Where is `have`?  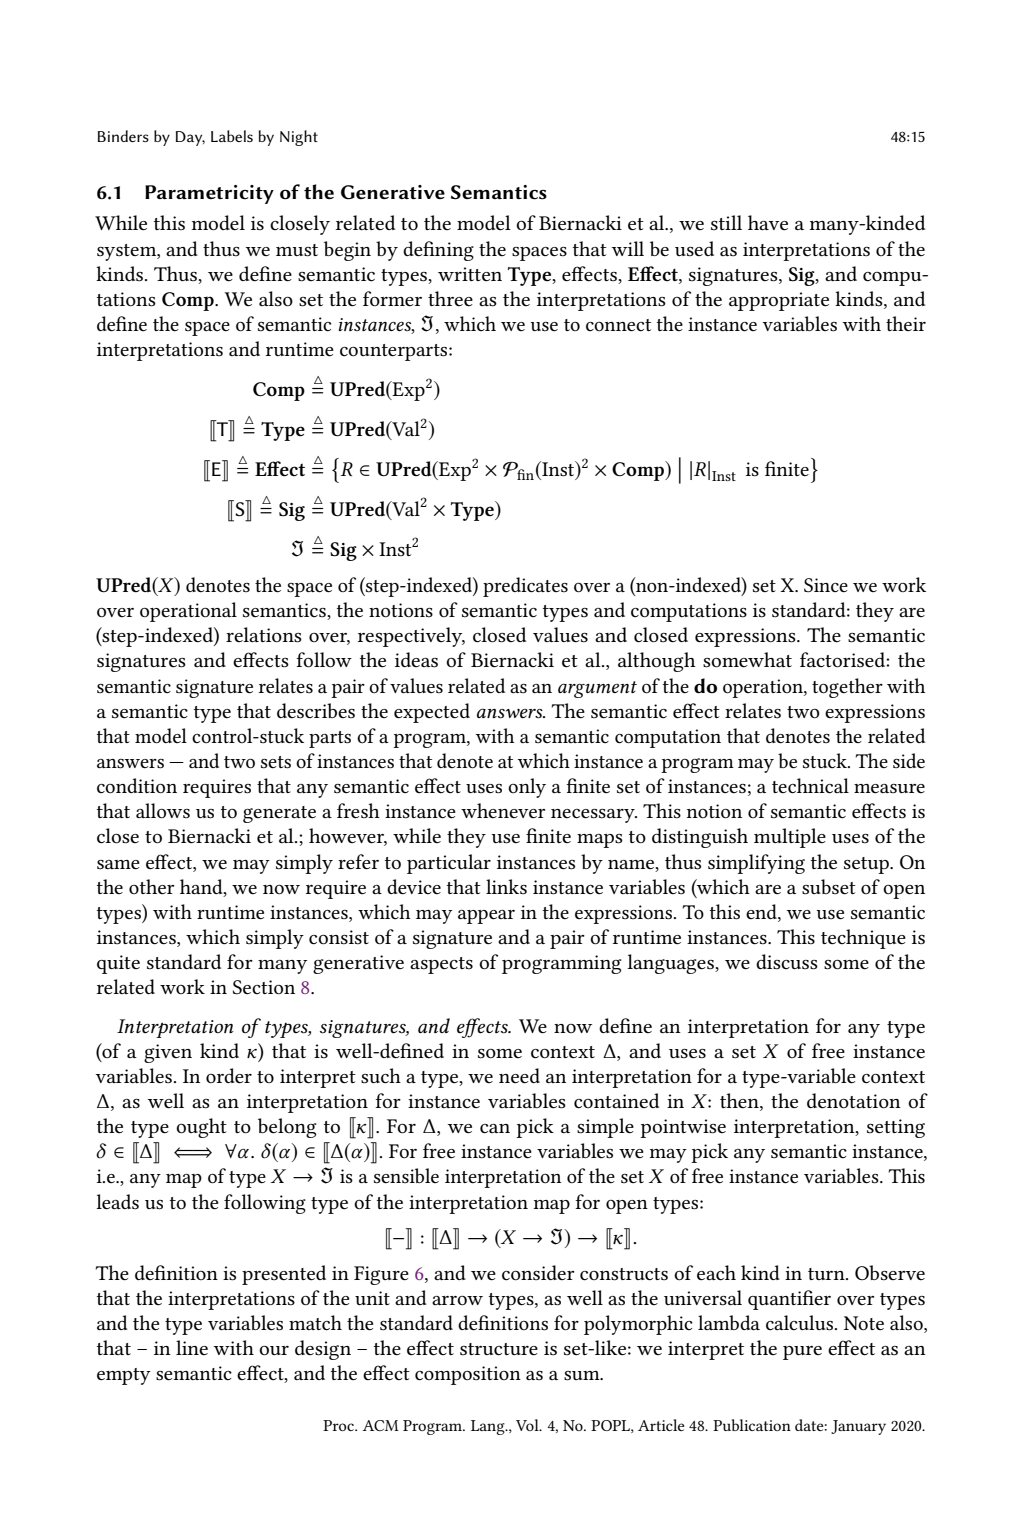 have is located at coordinates (768, 223).
